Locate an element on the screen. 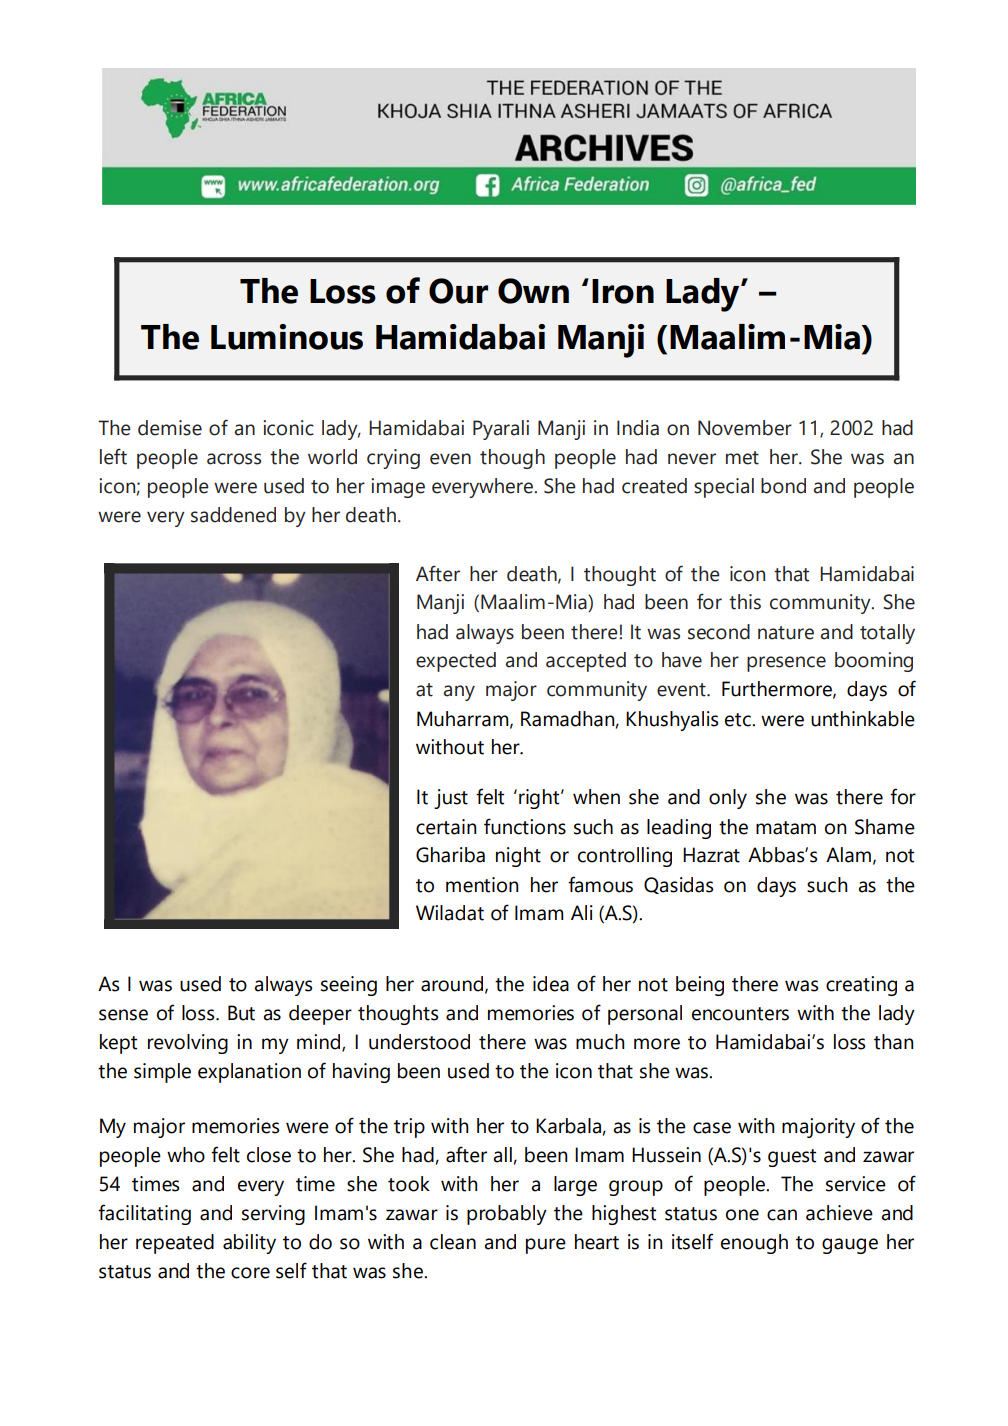  Own is located at coordinates (533, 291).
